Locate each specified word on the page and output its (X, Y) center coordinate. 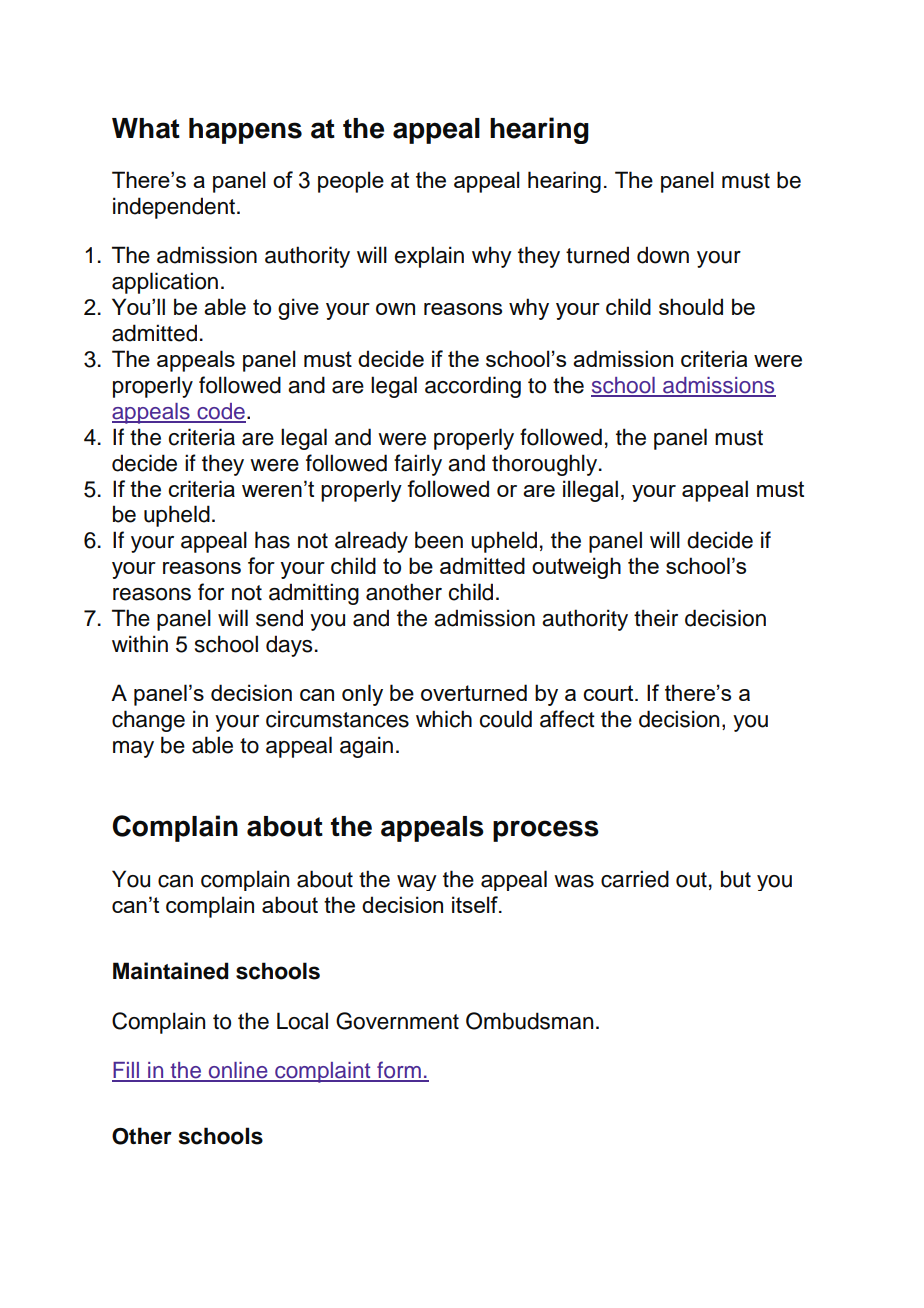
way (417, 883)
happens (245, 131)
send (279, 618)
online (238, 1071)
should (691, 306)
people (351, 182)
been (439, 540)
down (663, 255)
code (220, 412)
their (656, 618)
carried (635, 879)
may (133, 749)
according (473, 387)
